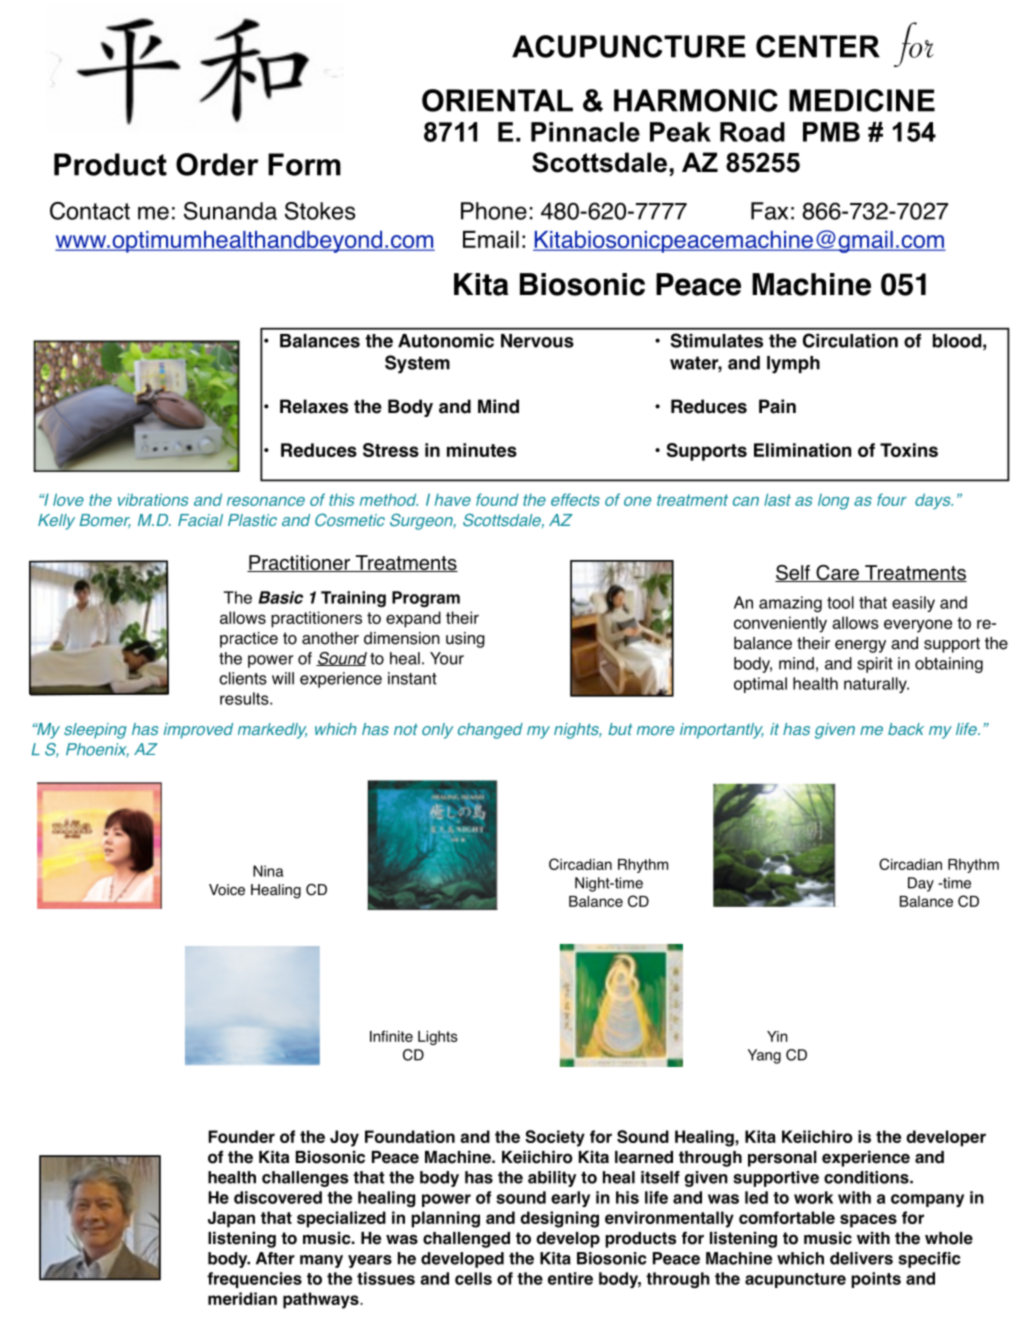 This page has width=1032, height=1335. Describe the element at coordinates (833, 502) in the page. I see `long` at that location.
